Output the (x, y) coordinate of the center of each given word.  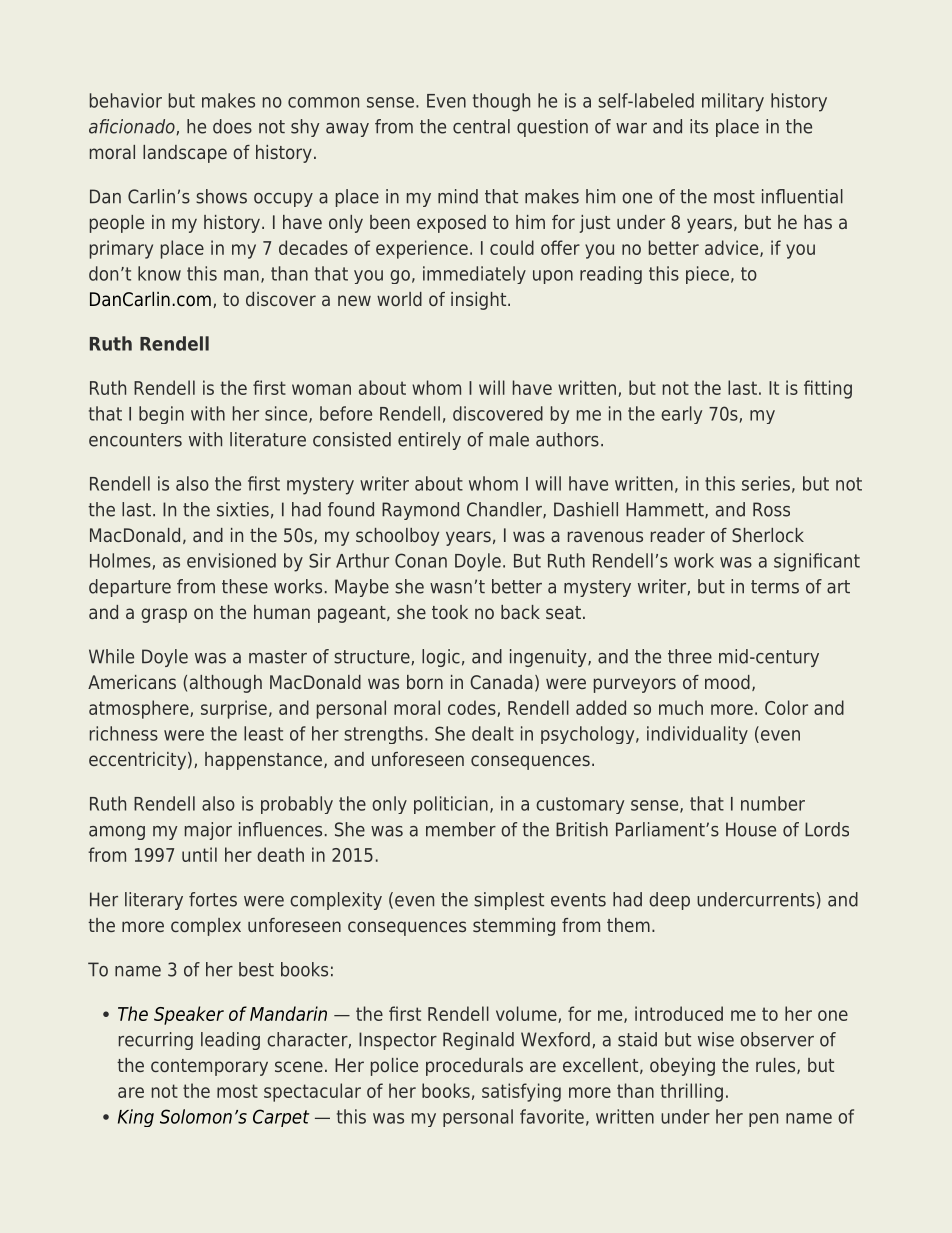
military (733, 102)
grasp (164, 615)
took (450, 612)
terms (775, 587)
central (481, 126)
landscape (185, 154)
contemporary (209, 1067)
